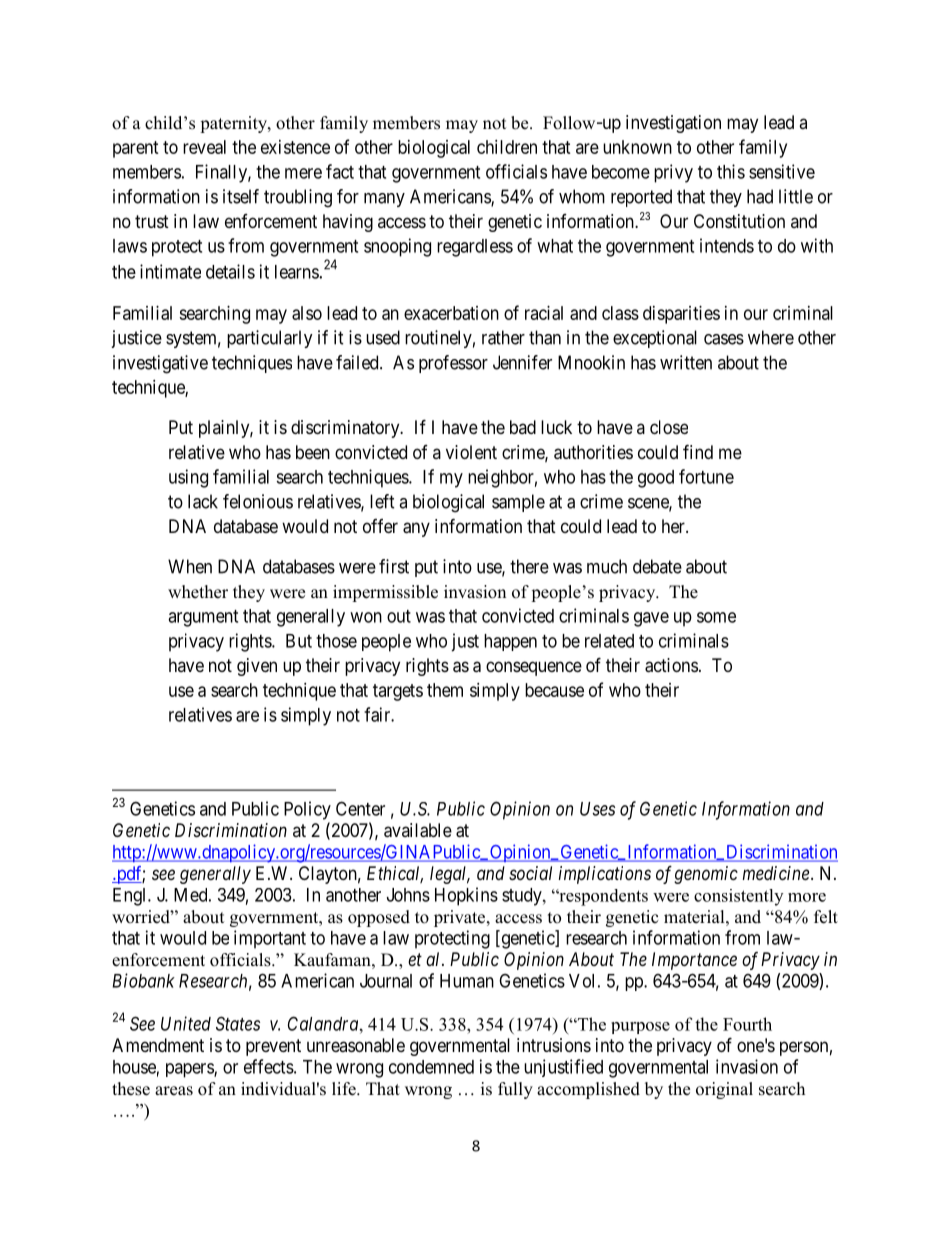 Image resolution: width=952 pixels, height=1233 pixels. I want to click on this, so click(731, 171).
